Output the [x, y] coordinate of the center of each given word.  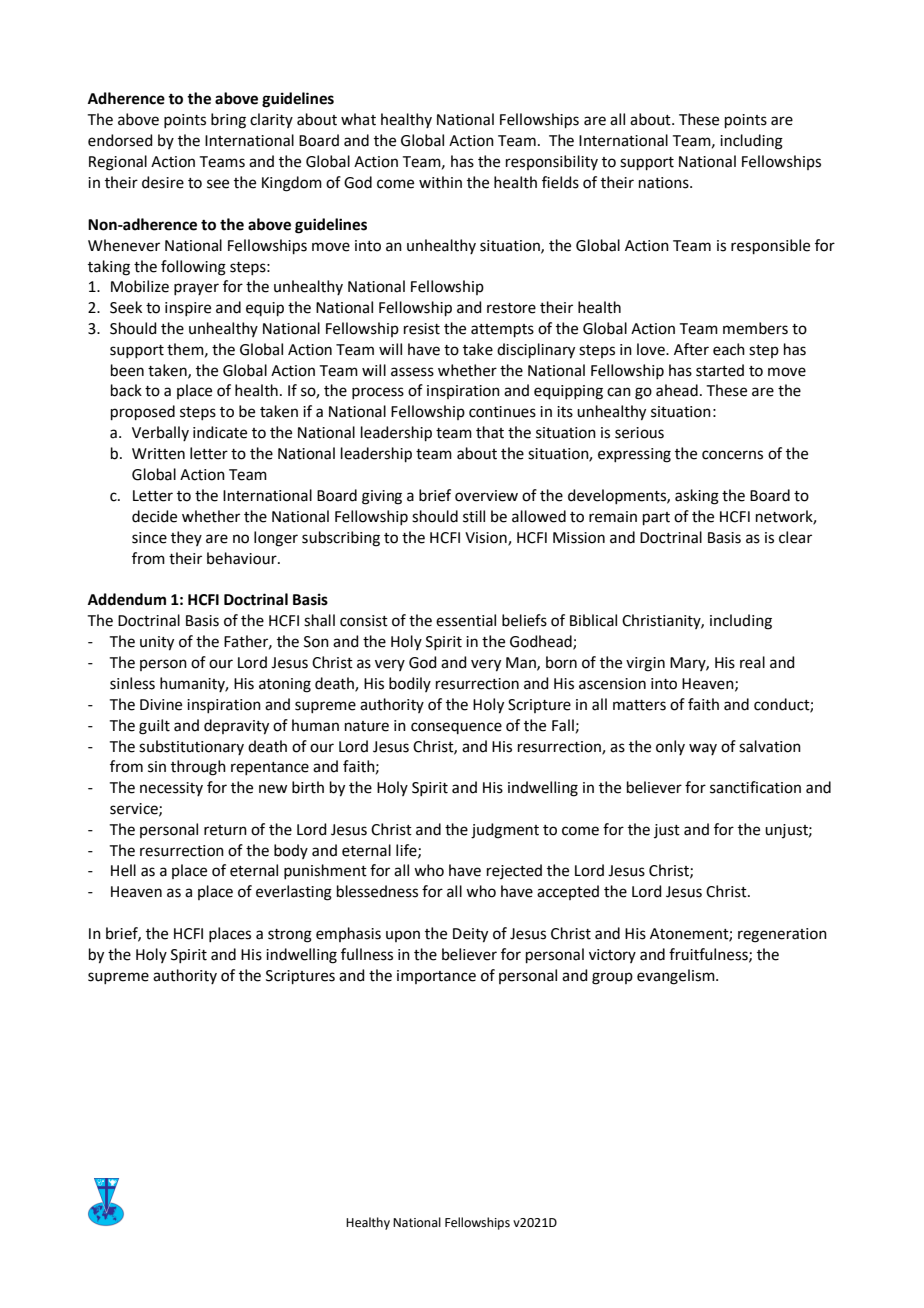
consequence [456, 728]
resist [422, 329]
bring [228, 121]
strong [290, 936]
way [703, 749]
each [729, 349]
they [186, 538]
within [440, 182]
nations [665, 183]
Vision [487, 538]
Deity [470, 935]
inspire [188, 309]
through [198, 768]
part [656, 518]
